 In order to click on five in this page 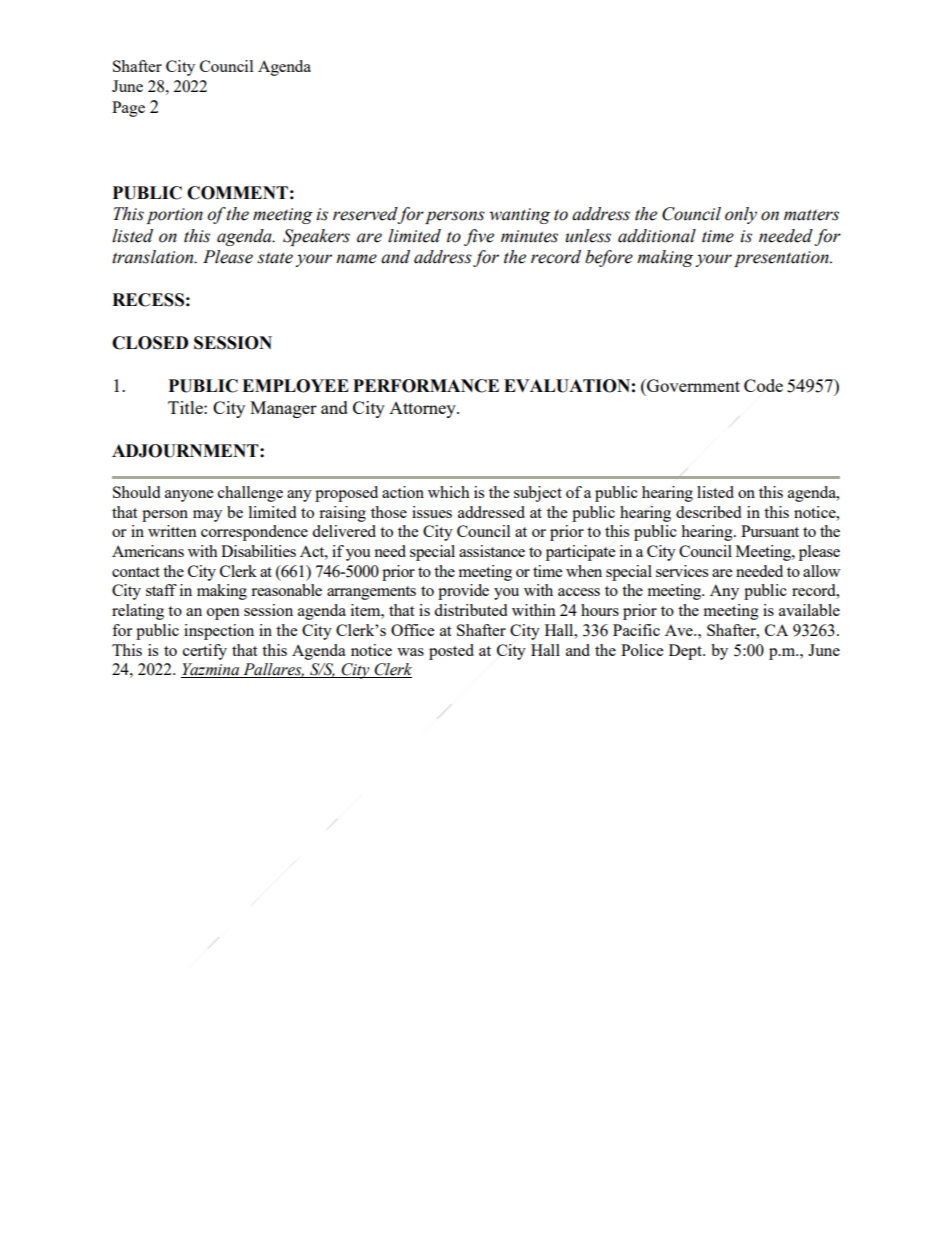, I will do `click(479, 237)`.
